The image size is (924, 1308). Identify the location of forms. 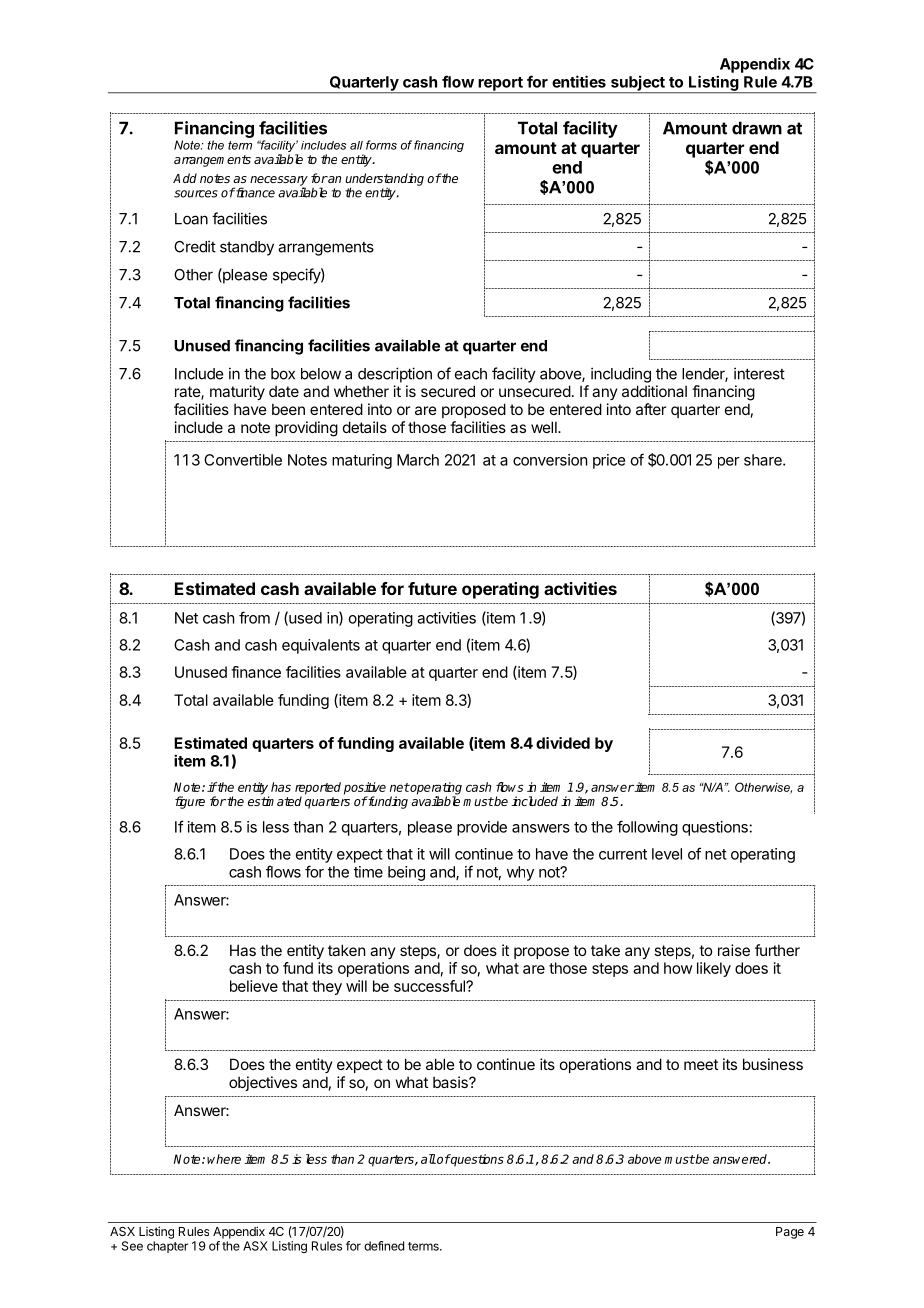
(381, 145).
